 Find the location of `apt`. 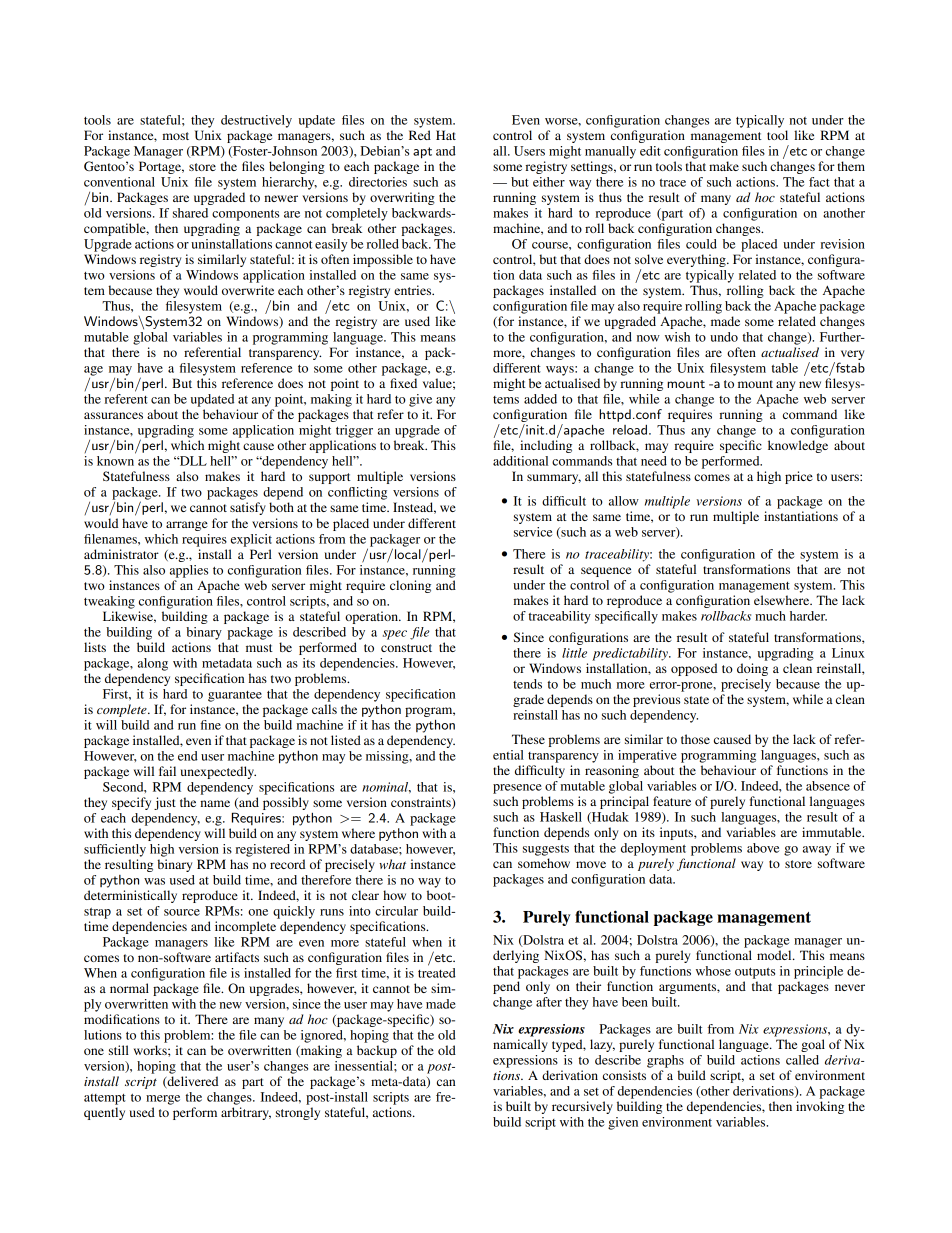

apt is located at coordinates (422, 153).
